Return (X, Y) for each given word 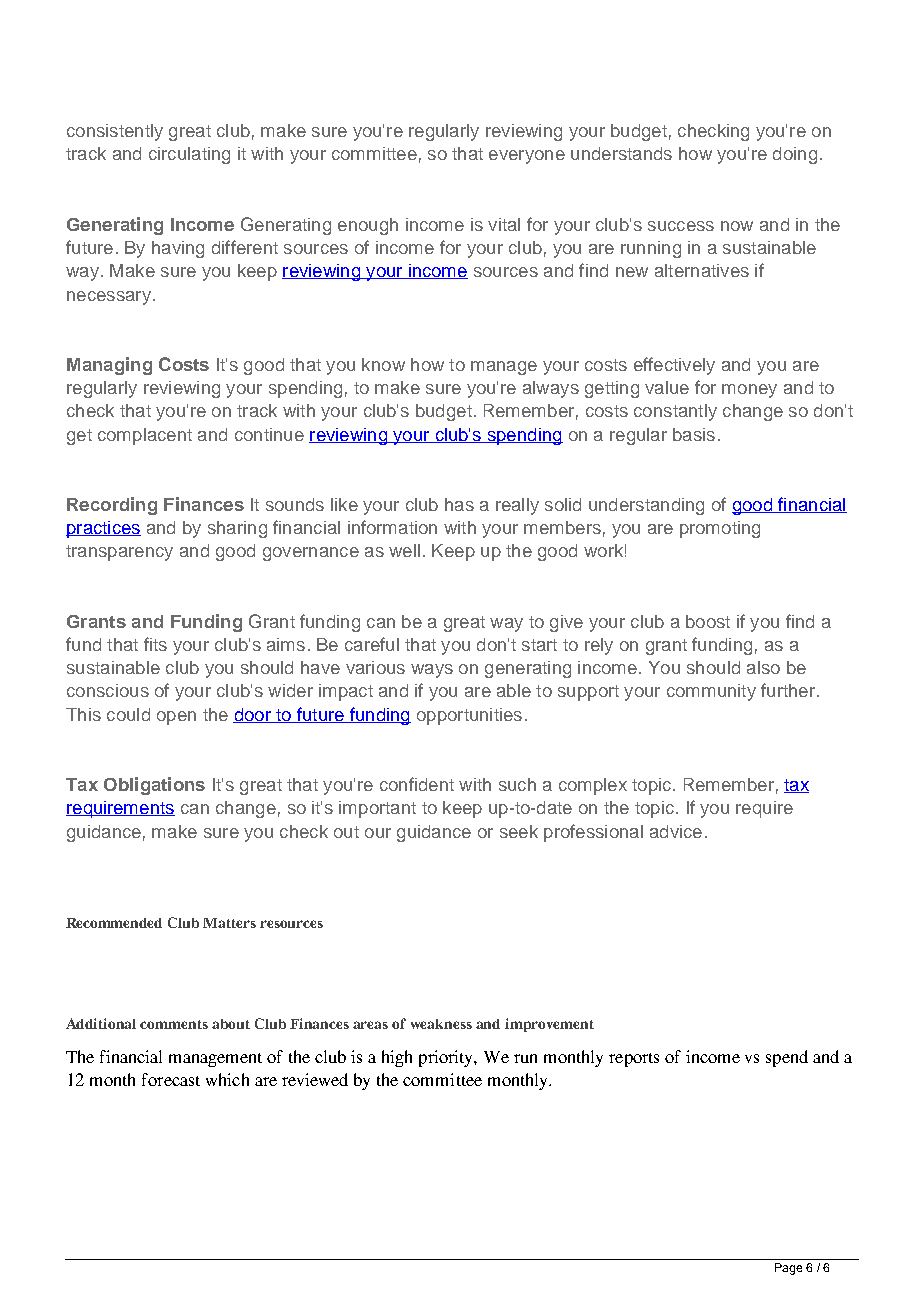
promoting (720, 529)
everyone (527, 157)
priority (448, 1058)
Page (788, 1269)
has (459, 504)
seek (519, 831)
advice (676, 831)
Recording (112, 506)
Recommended (114, 923)
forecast (171, 1079)
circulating (189, 155)
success (681, 226)
